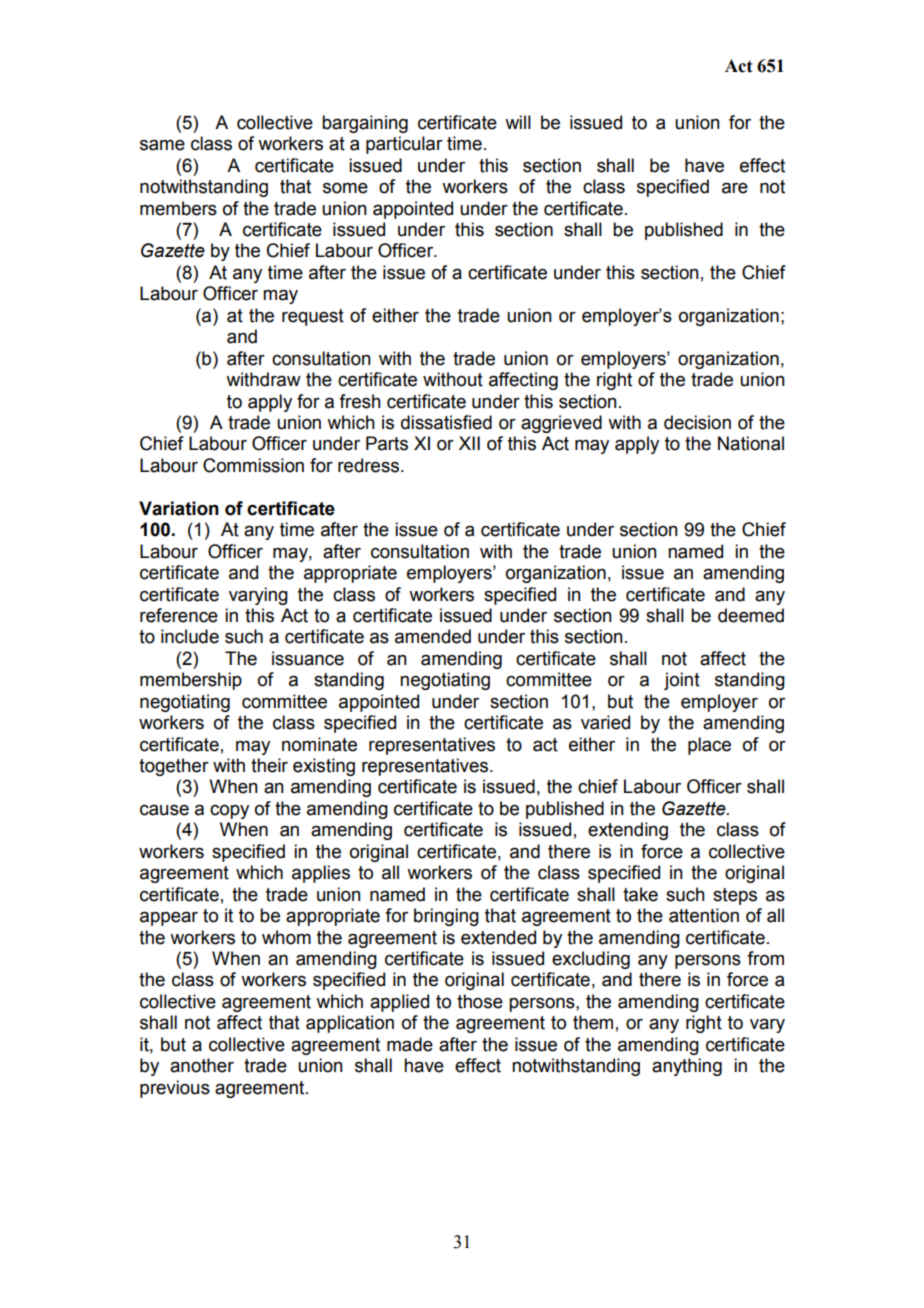  What do you see at coordinates (229, 812) in the image?
I see `copy` at bounding box center [229, 812].
